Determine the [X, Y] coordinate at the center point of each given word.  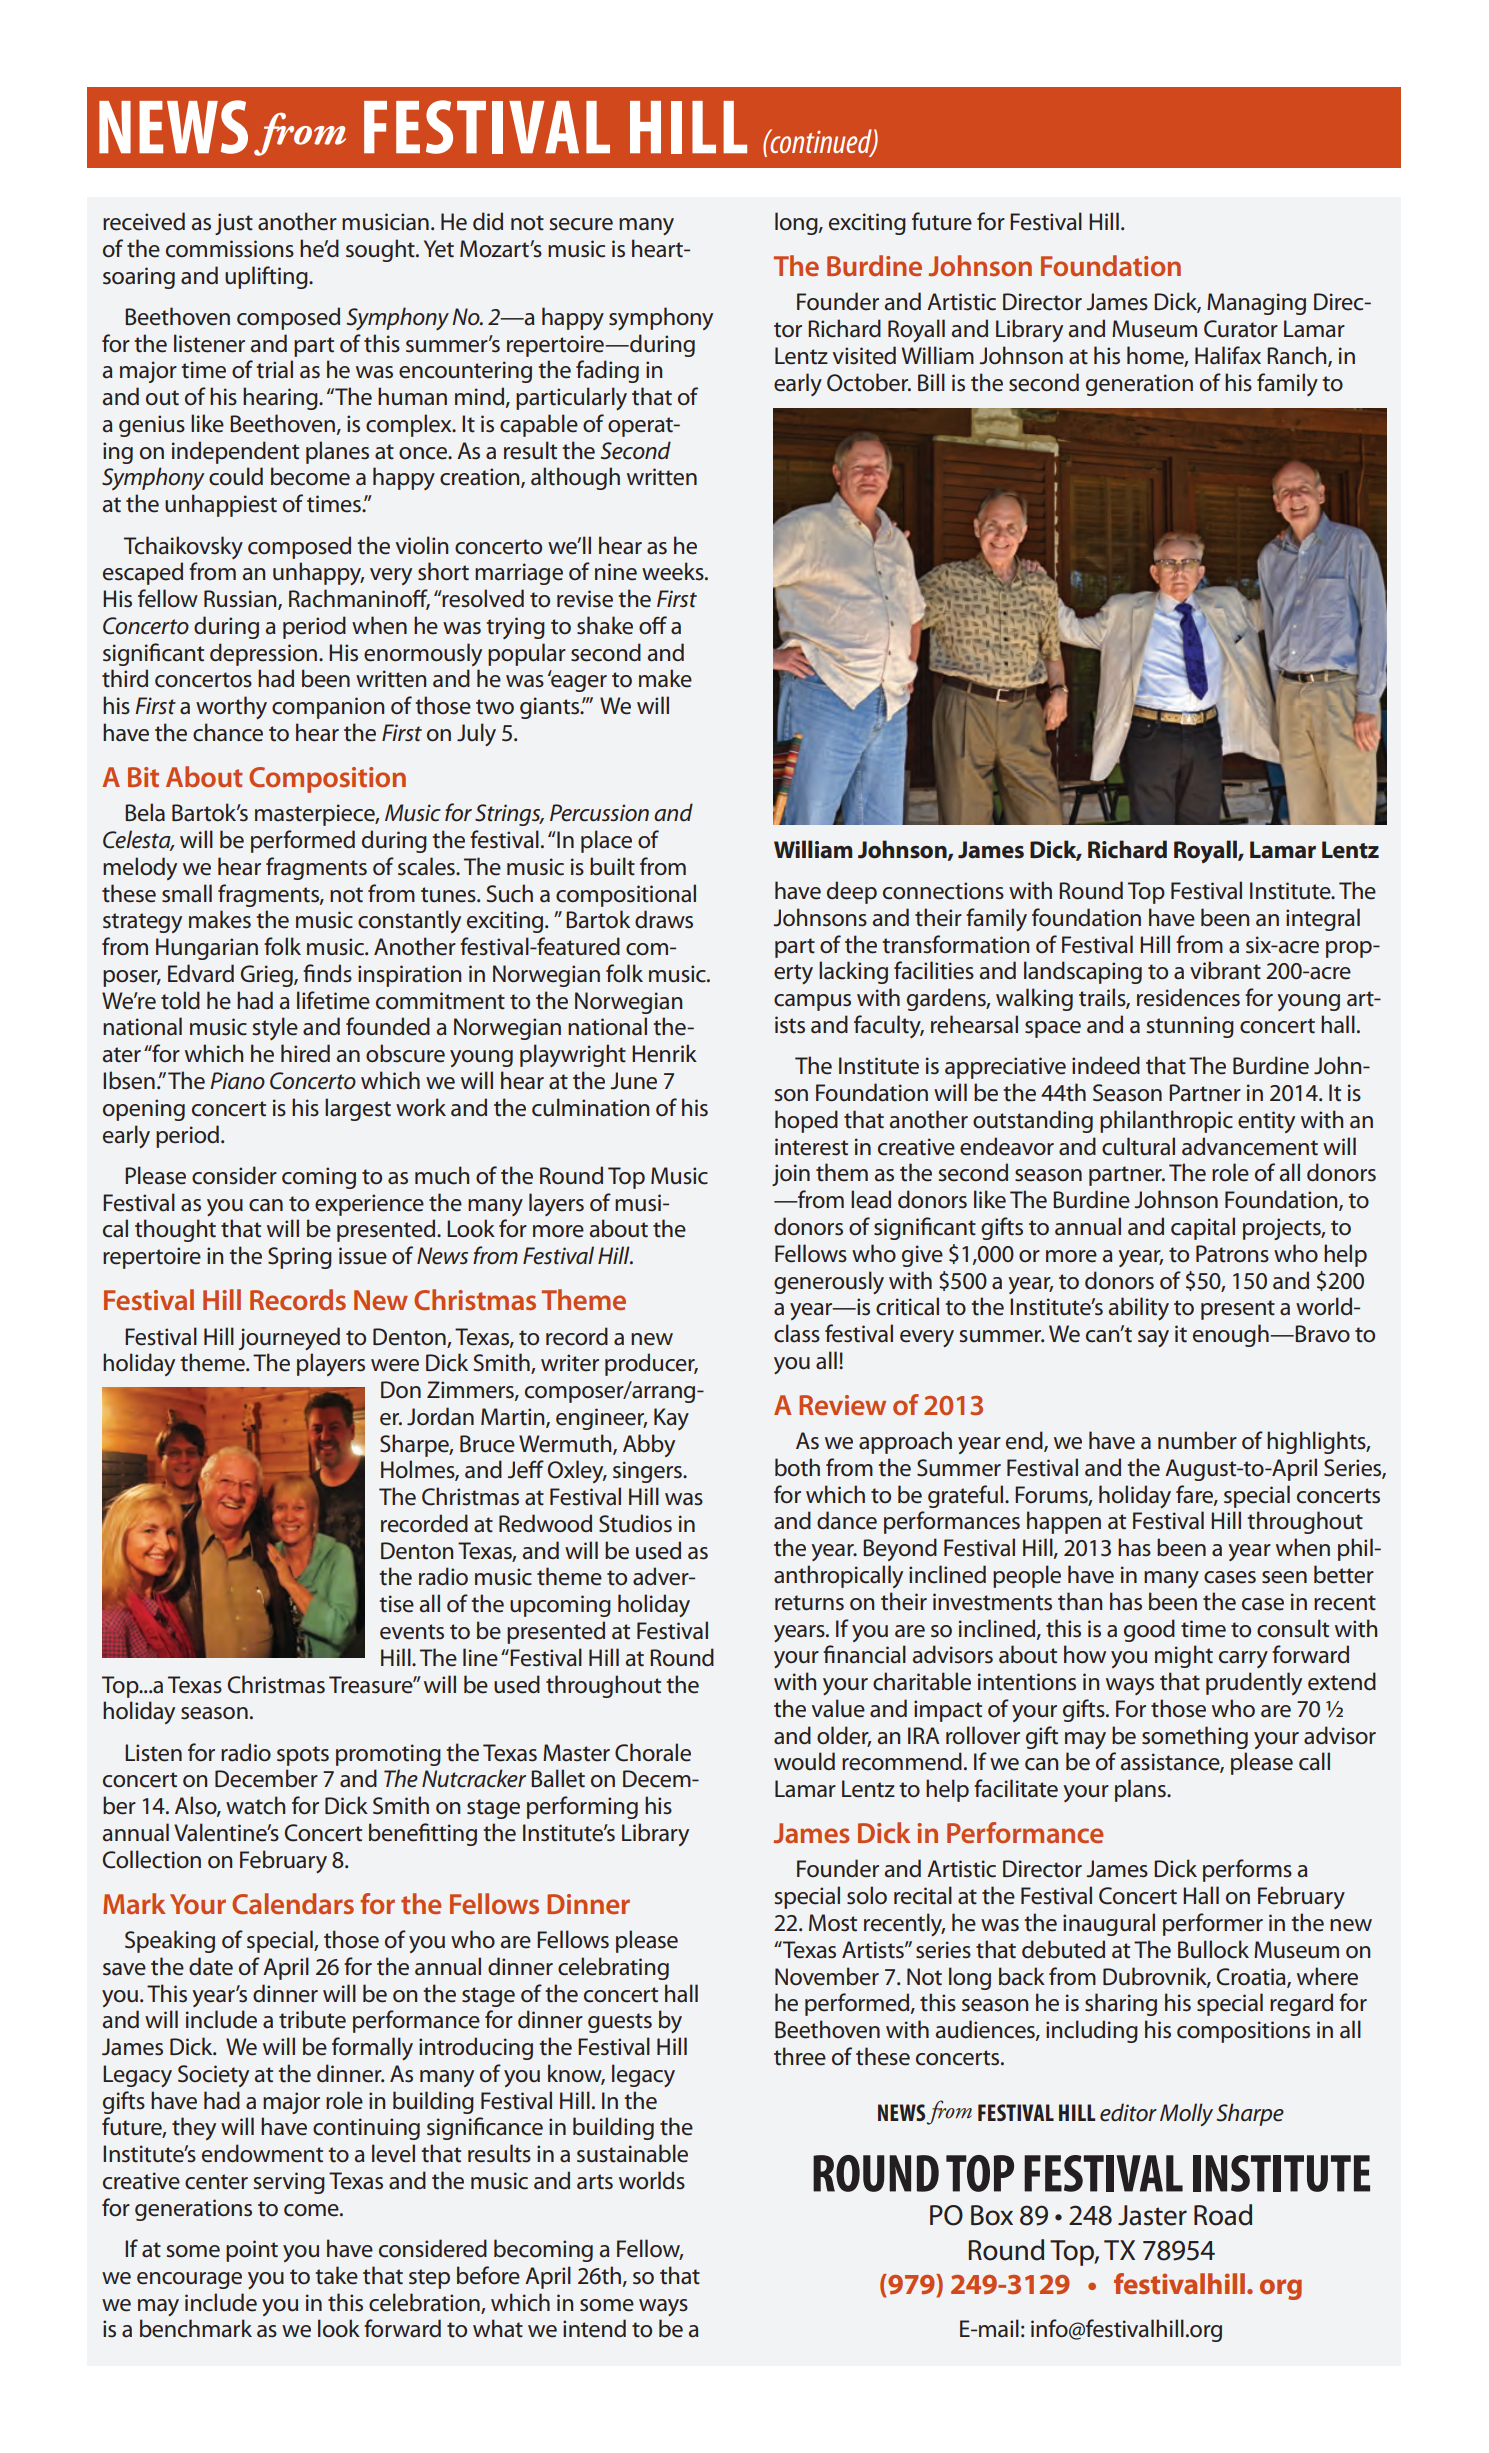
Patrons [1232, 1254]
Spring [300, 1258]
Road [1223, 2215]
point [252, 2251]
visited [864, 355]
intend [594, 2328]
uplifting [267, 277]
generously [829, 1282]
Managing [1256, 304]
